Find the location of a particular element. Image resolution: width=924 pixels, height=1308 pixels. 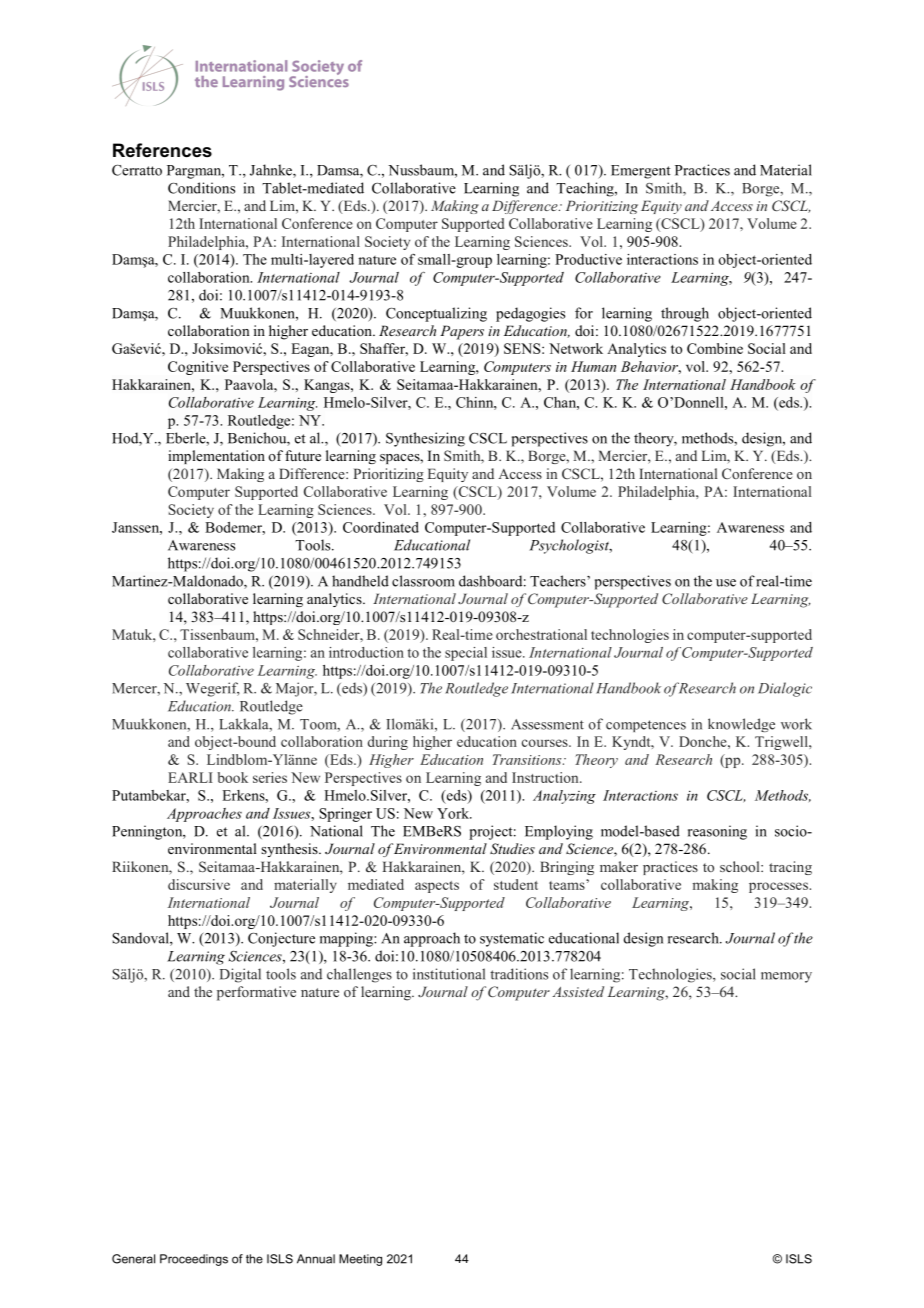

special is located at coordinates (466, 654).
